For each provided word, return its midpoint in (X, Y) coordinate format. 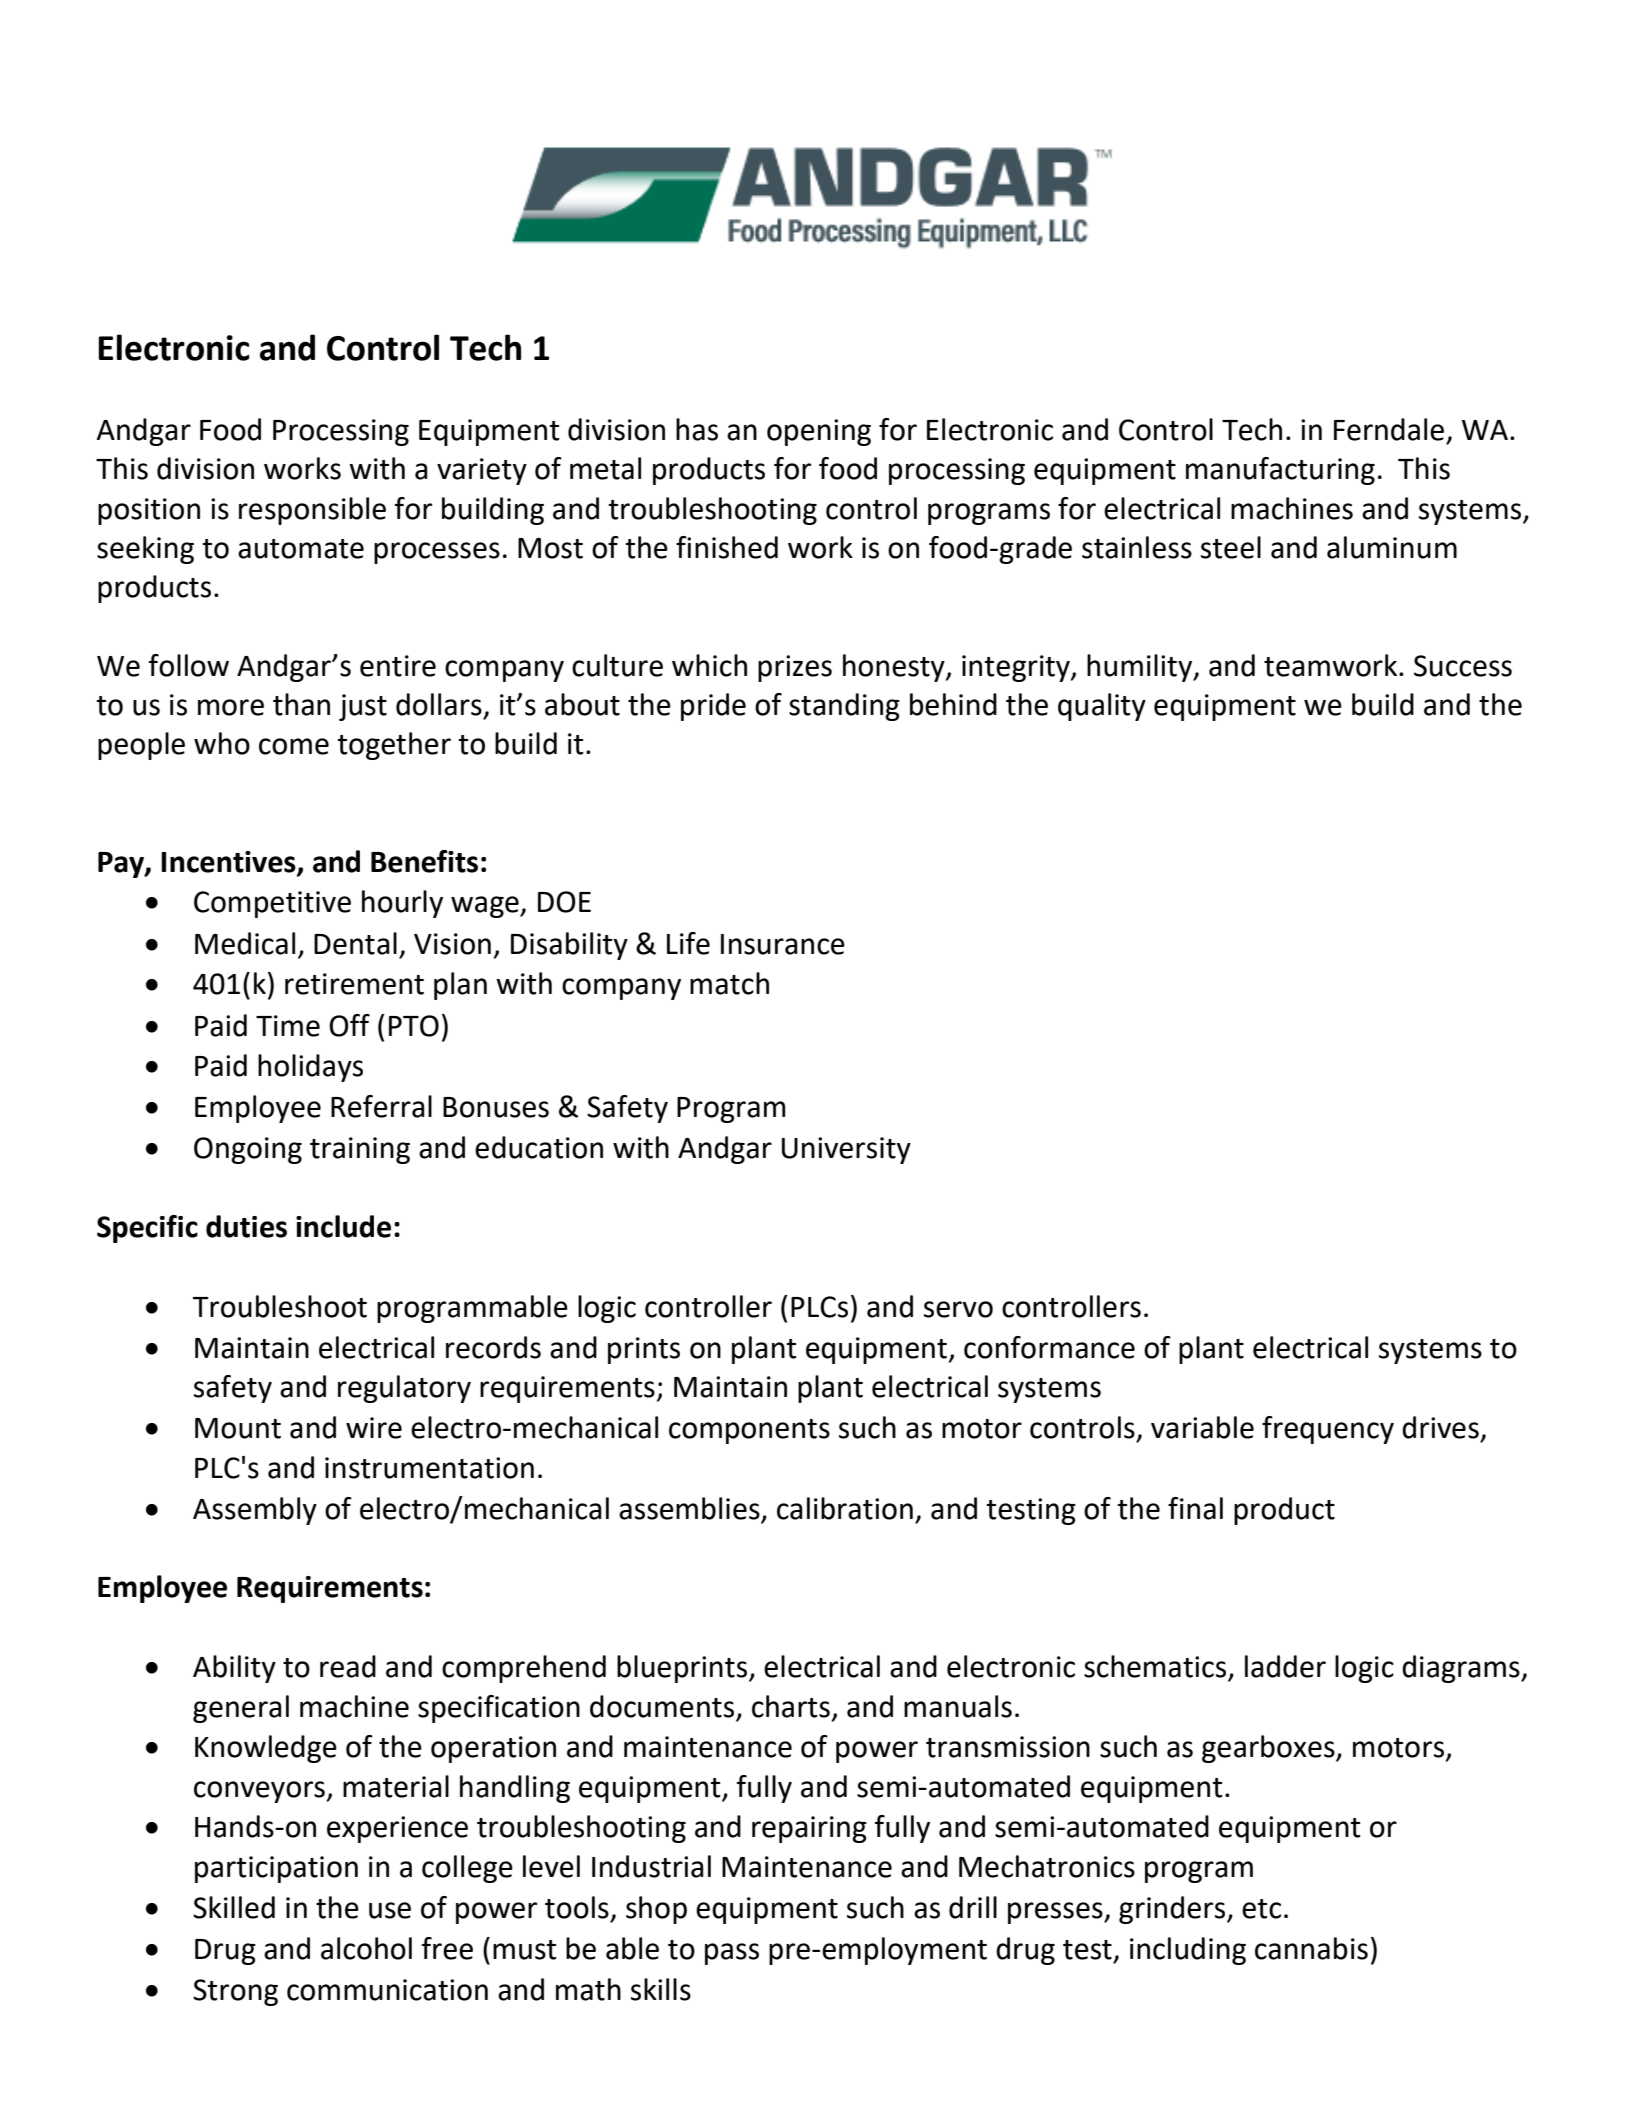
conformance (1049, 1347)
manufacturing (1280, 471)
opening (819, 432)
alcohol (366, 1948)
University (846, 1150)
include (343, 1226)
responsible (312, 511)
